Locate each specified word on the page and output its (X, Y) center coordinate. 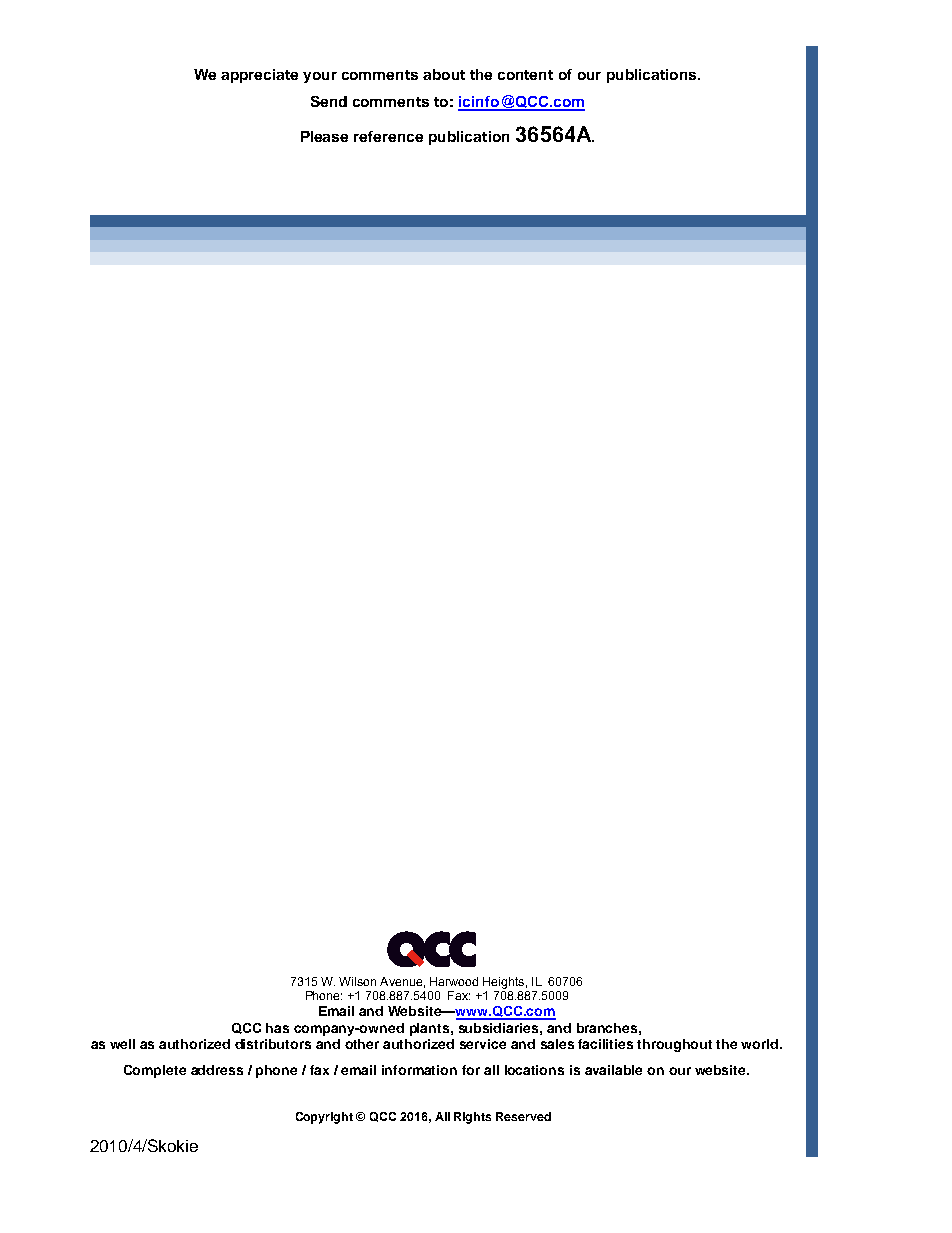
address (217, 1070)
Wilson (357, 981)
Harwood (454, 981)
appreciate (259, 76)
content (525, 75)
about (444, 74)
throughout (674, 1045)
